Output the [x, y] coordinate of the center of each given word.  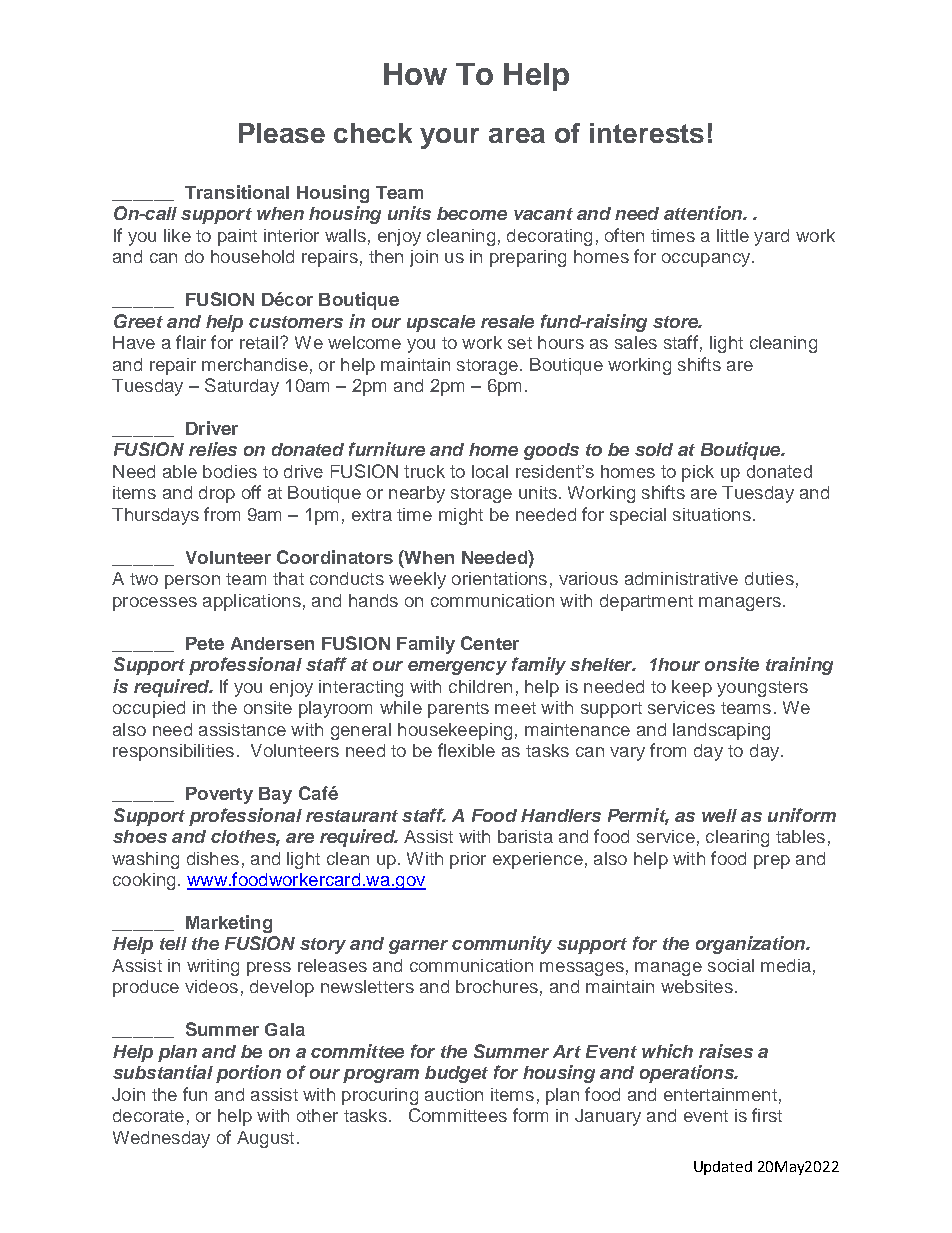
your [449, 138]
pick [698, 473]
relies [213, 449]
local [490, 471]
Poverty [219, 795]
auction [454, 1094]
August [265, 1139]
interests [647, 133]
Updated [723, 1168]
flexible [466, 750]
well [719, 815]
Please [282, 133]
